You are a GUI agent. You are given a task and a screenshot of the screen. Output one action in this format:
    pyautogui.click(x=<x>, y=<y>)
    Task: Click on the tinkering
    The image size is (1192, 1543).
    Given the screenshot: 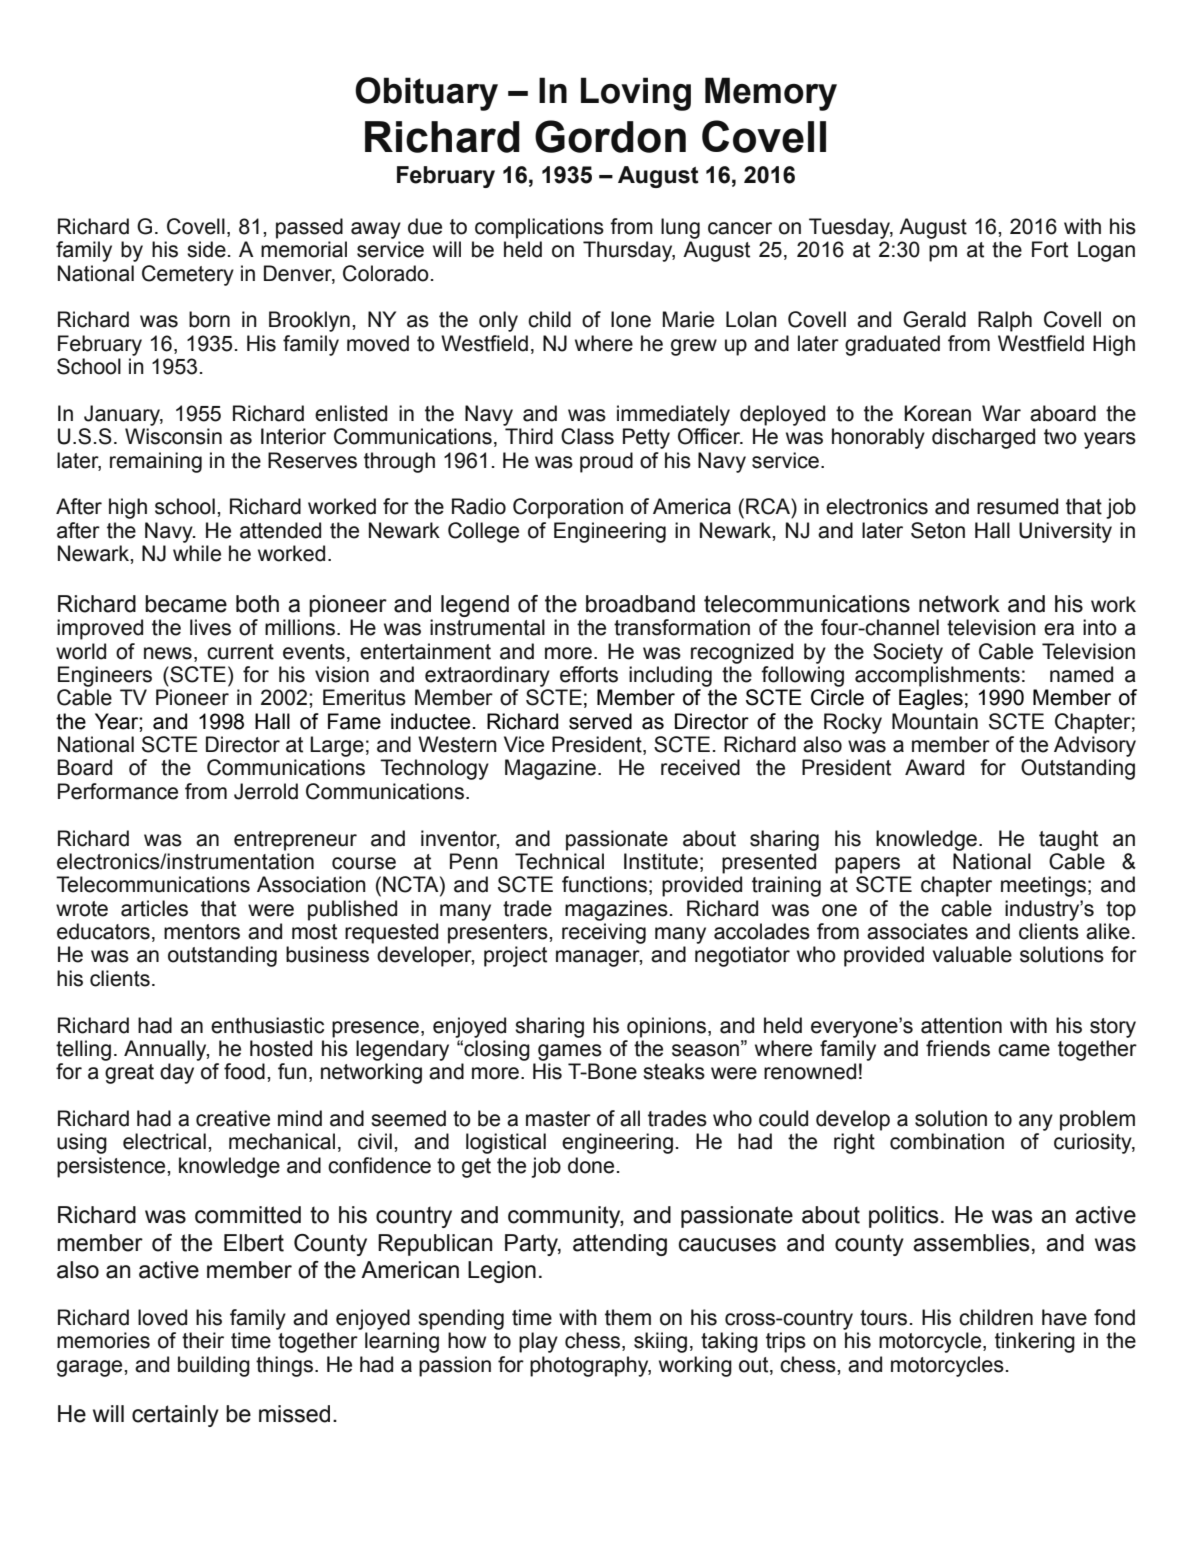 What is the action you would take?
    pyautogui.click(x=1035, y=1342)
